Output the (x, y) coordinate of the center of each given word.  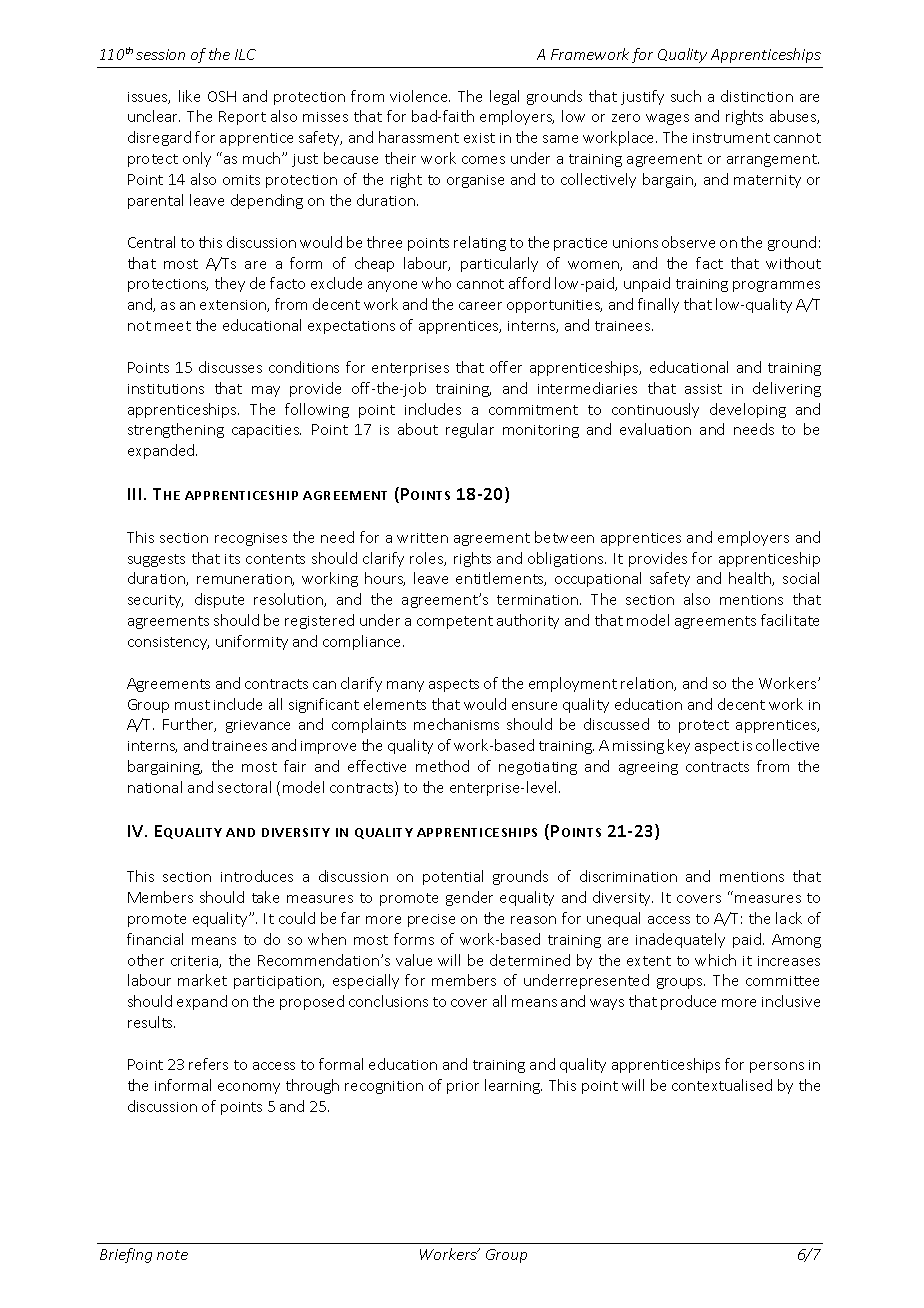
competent (455, 622)
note (172, 1255)
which (715, 960)
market (202, 980)
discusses (230, 367)
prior (463, 1087)
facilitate (790, 620)
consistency (168, 643)
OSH (222, 96)
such (686, 96)
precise (431, 920)
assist (703, 389)
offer (506, 367)
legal (504, 97)
